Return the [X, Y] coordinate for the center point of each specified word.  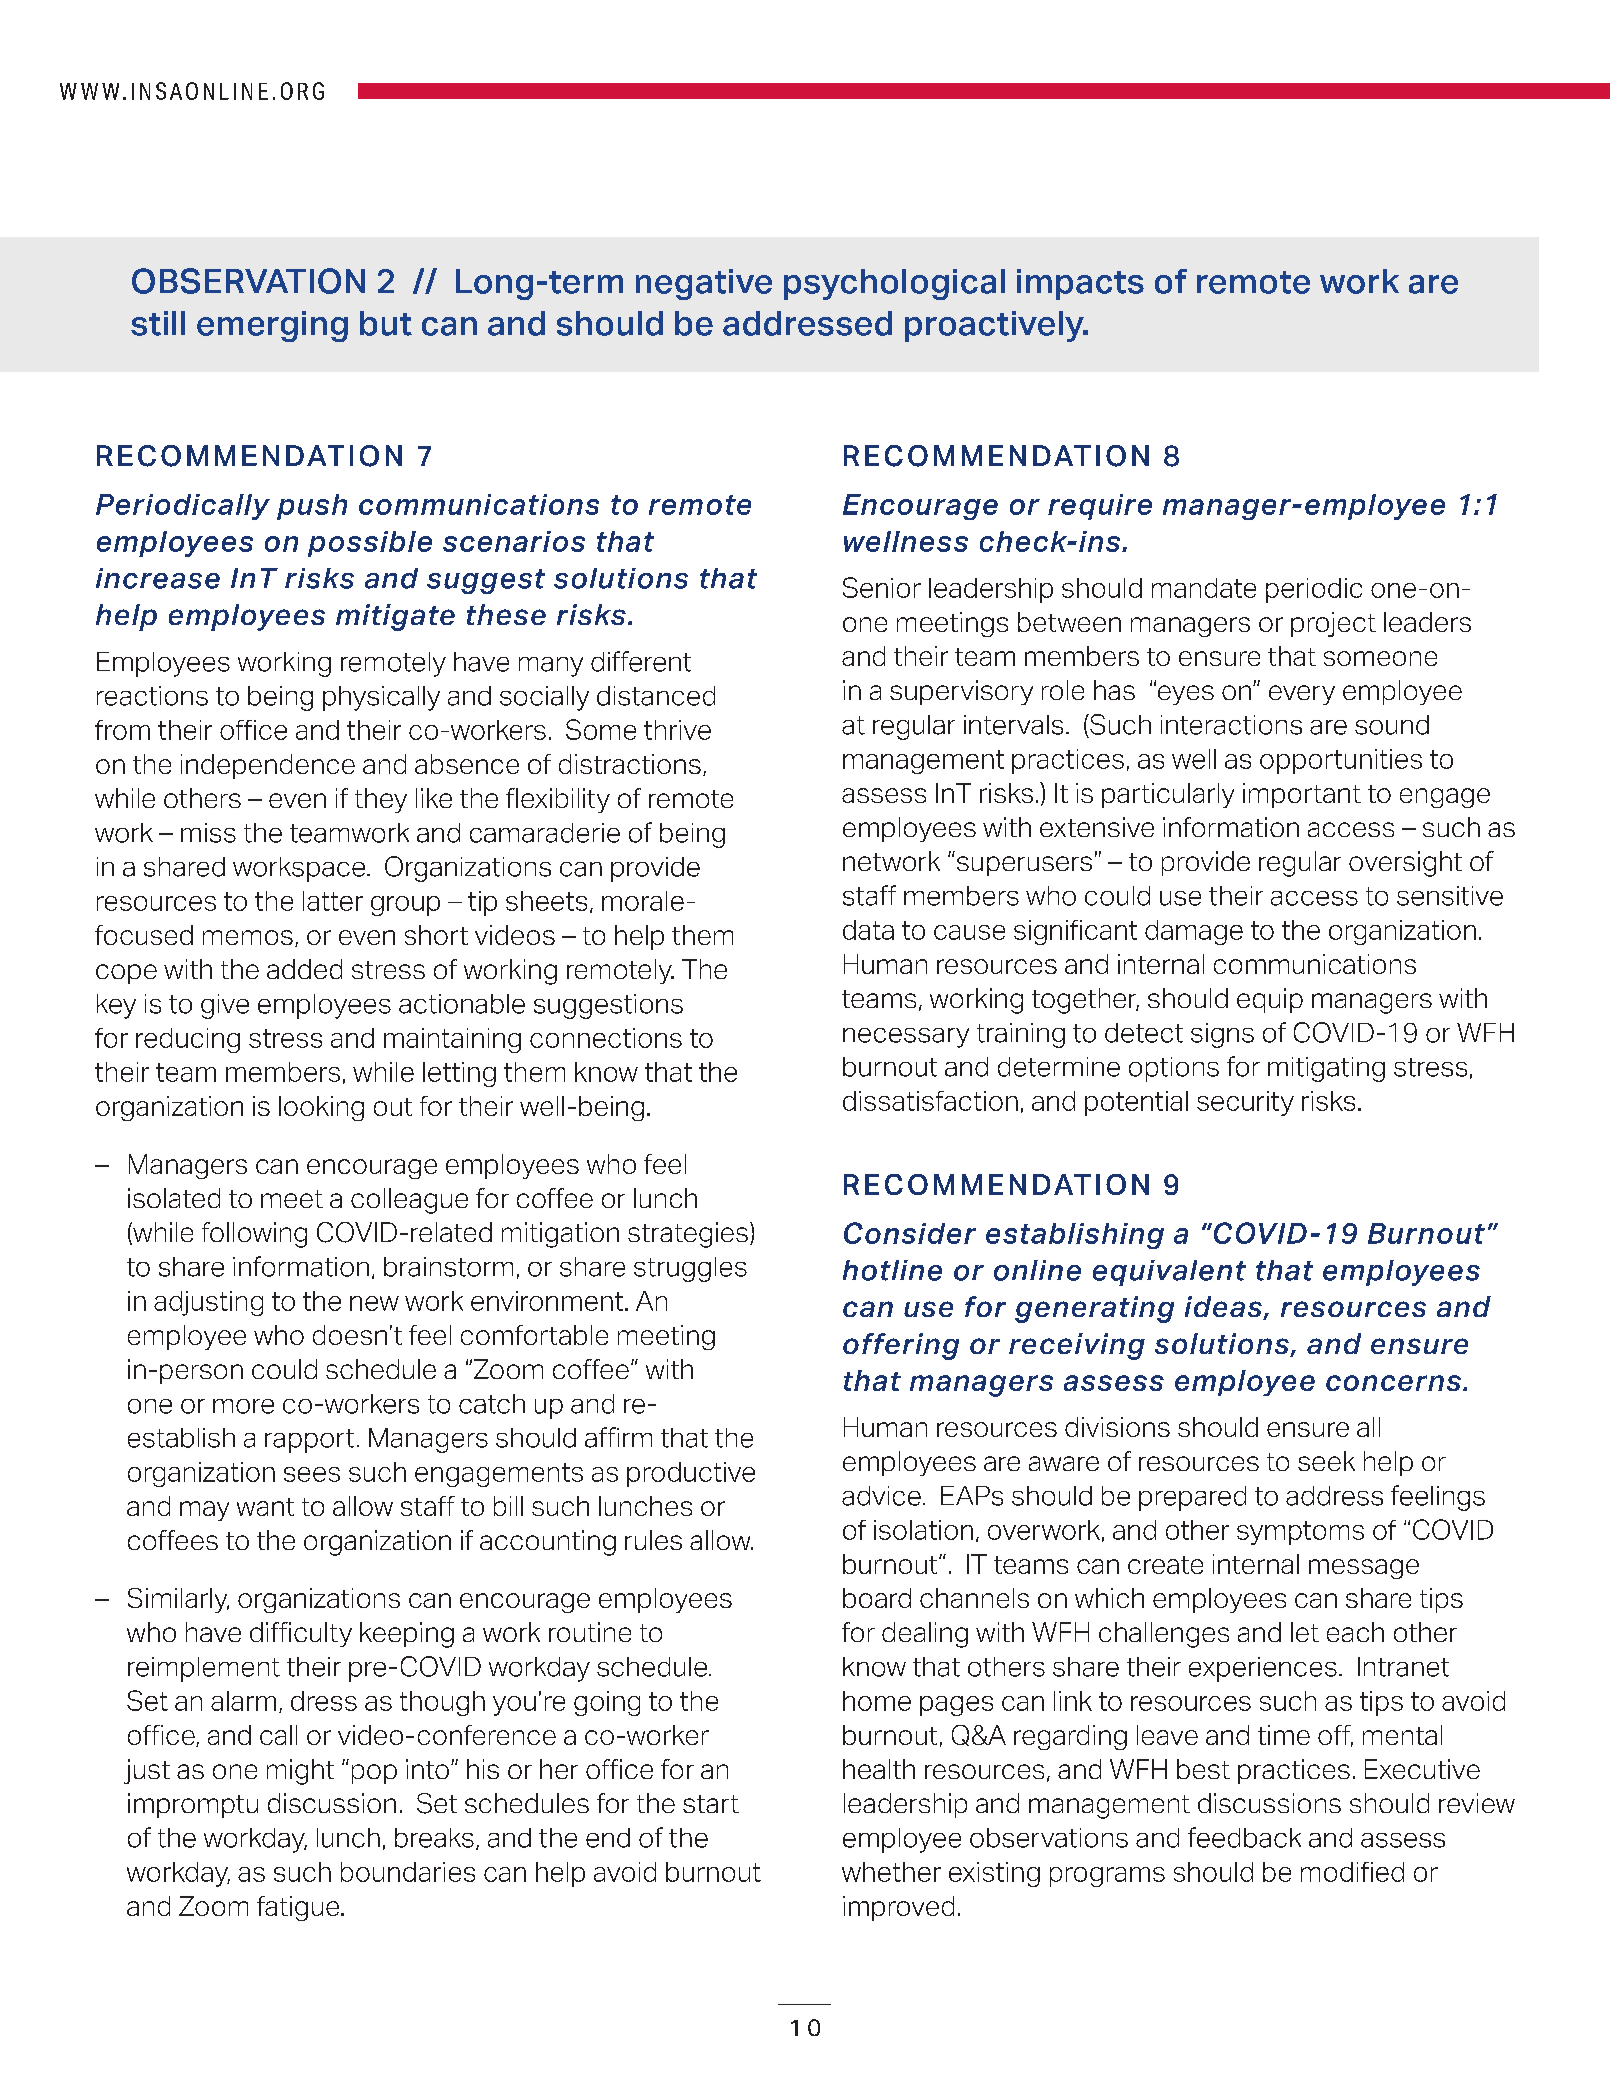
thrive [677, 730]
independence [268, 766]
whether [891, 1872]
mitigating [1326, 1069]
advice [881, 1496]
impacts [1080, 284]
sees [312, 1474]
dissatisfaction [930, 1101]
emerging [272, 326]
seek [1326, 1461]
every [1302, 695]
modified [1352, 1872]
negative [704, 284]
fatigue [299, 1908]
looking [321, 1108]
